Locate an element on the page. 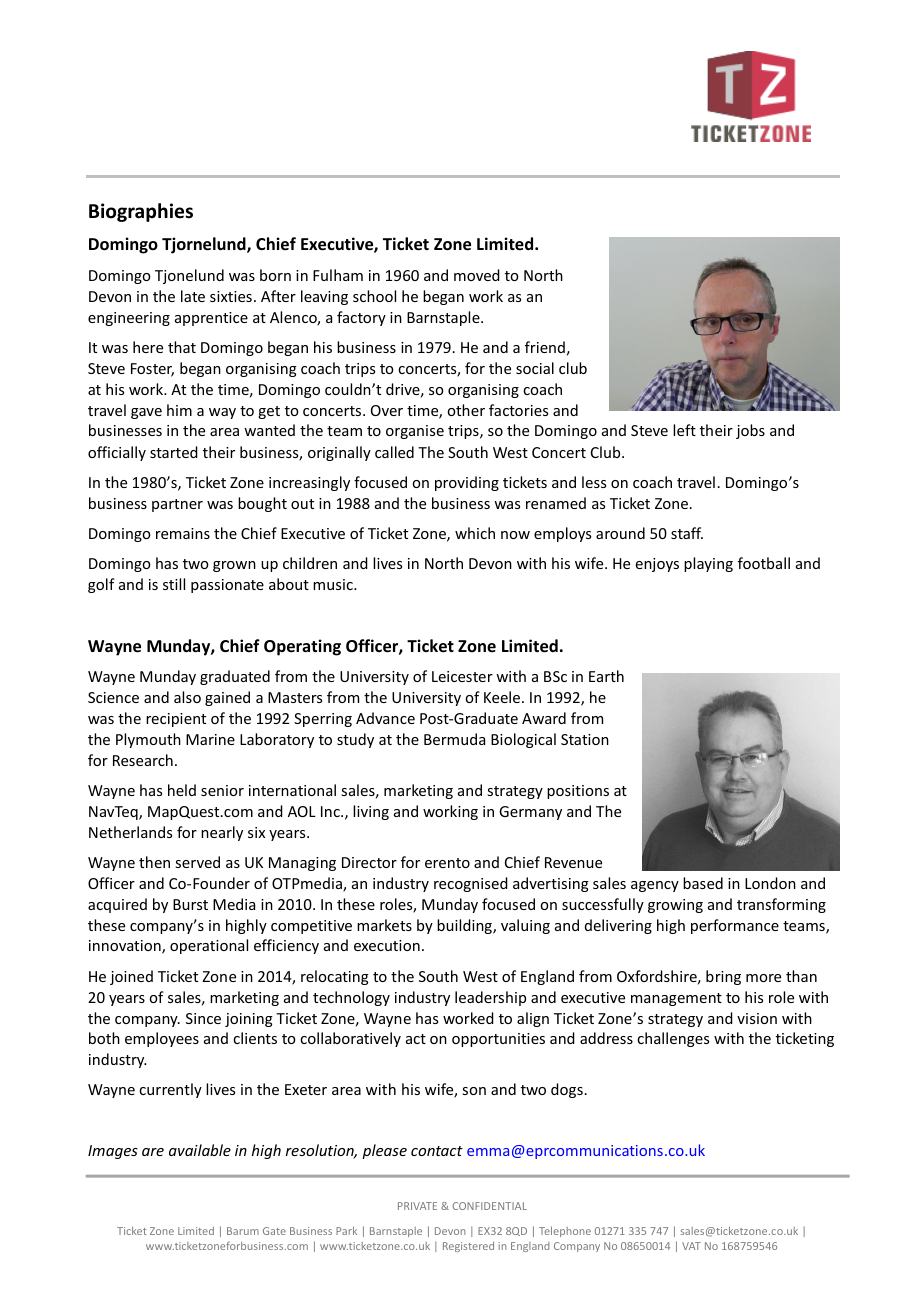  available is located at coordinates (200, 1150).
